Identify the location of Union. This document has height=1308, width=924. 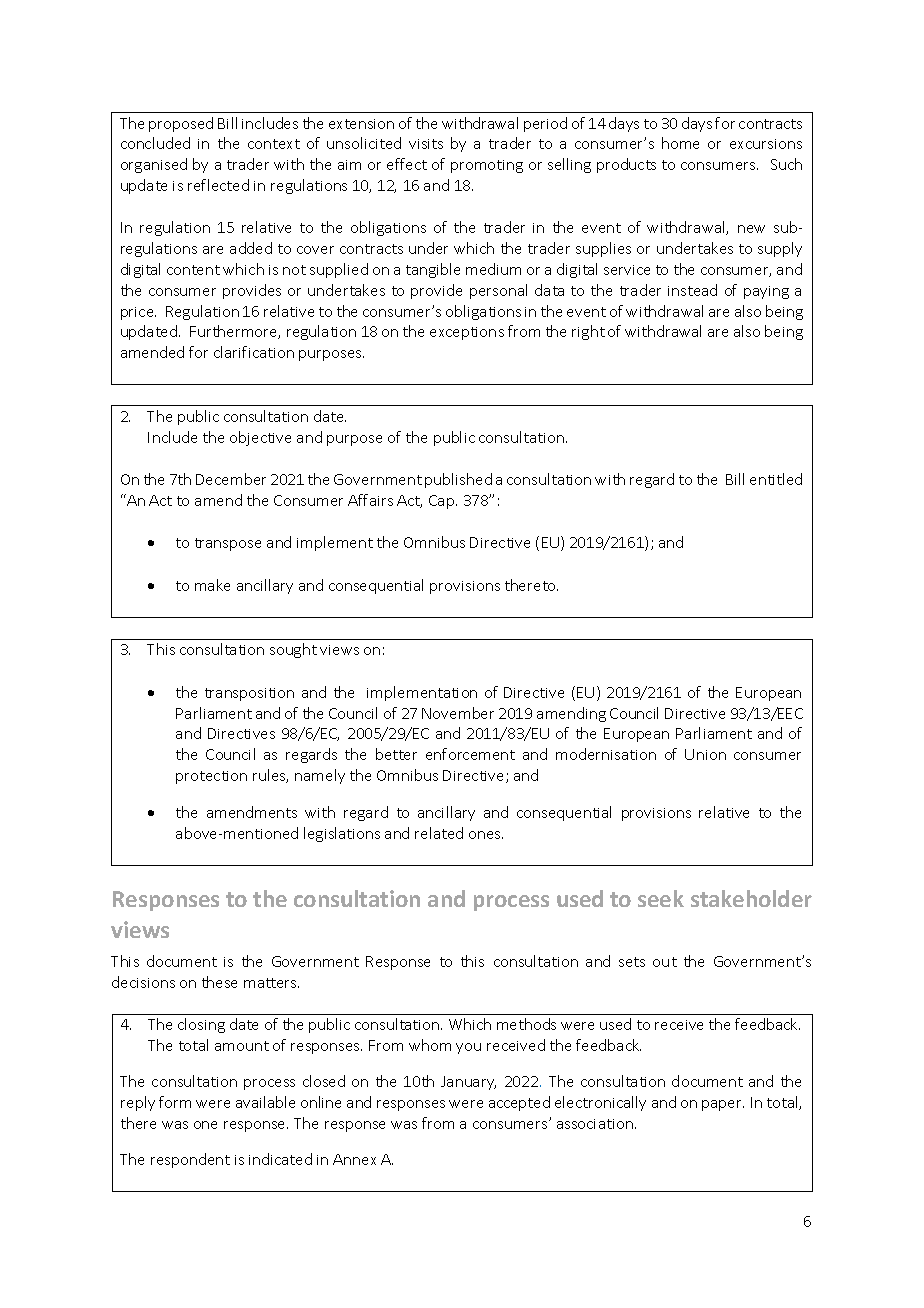
(705, 754).
